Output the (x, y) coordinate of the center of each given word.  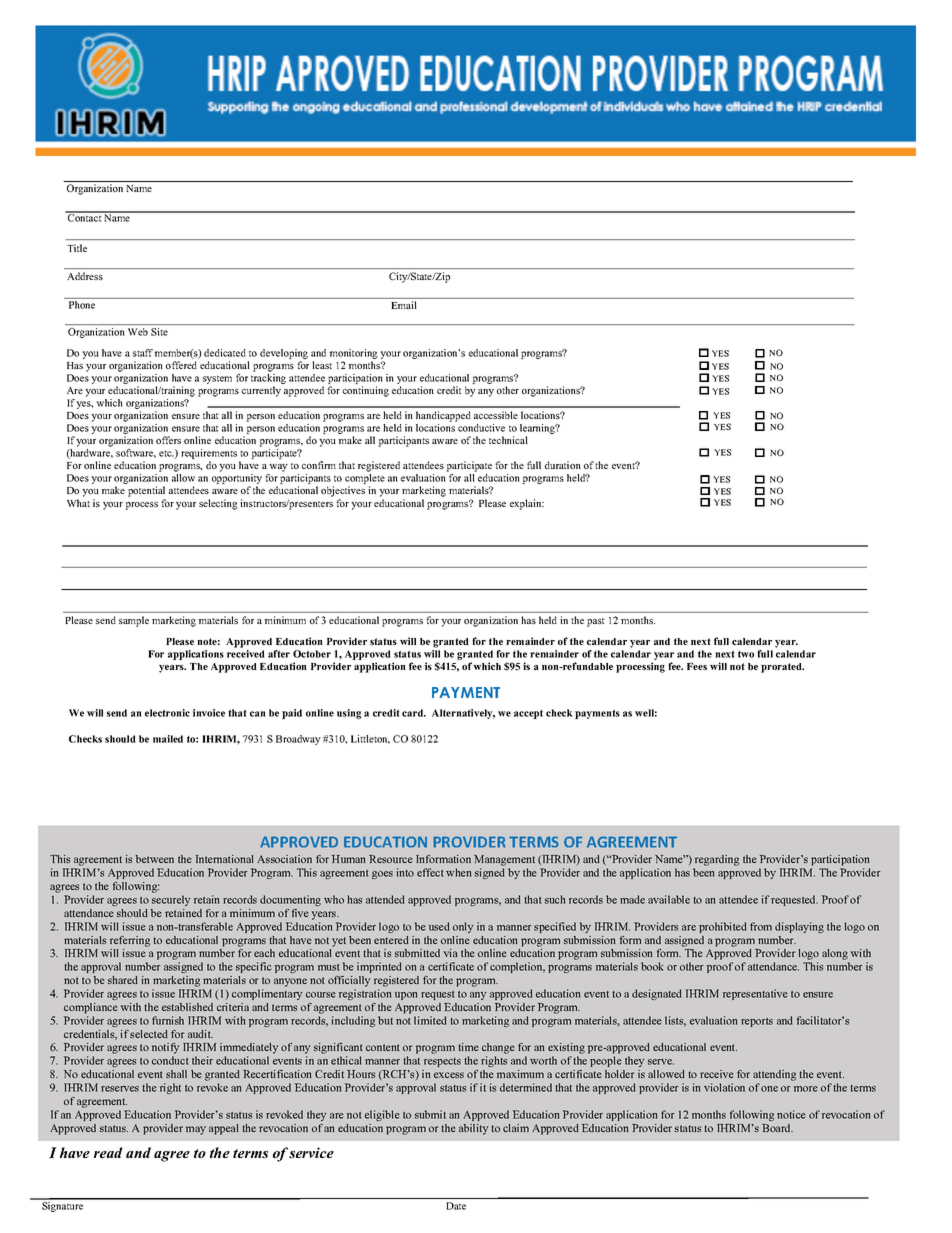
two (746, 654)
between (155, 859)
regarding (717, 860)
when (458, 872)
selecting (218, 504)
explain (527, 504)
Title (77, 248)
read (108, 1152)
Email (404, 305)
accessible (496, 415)
